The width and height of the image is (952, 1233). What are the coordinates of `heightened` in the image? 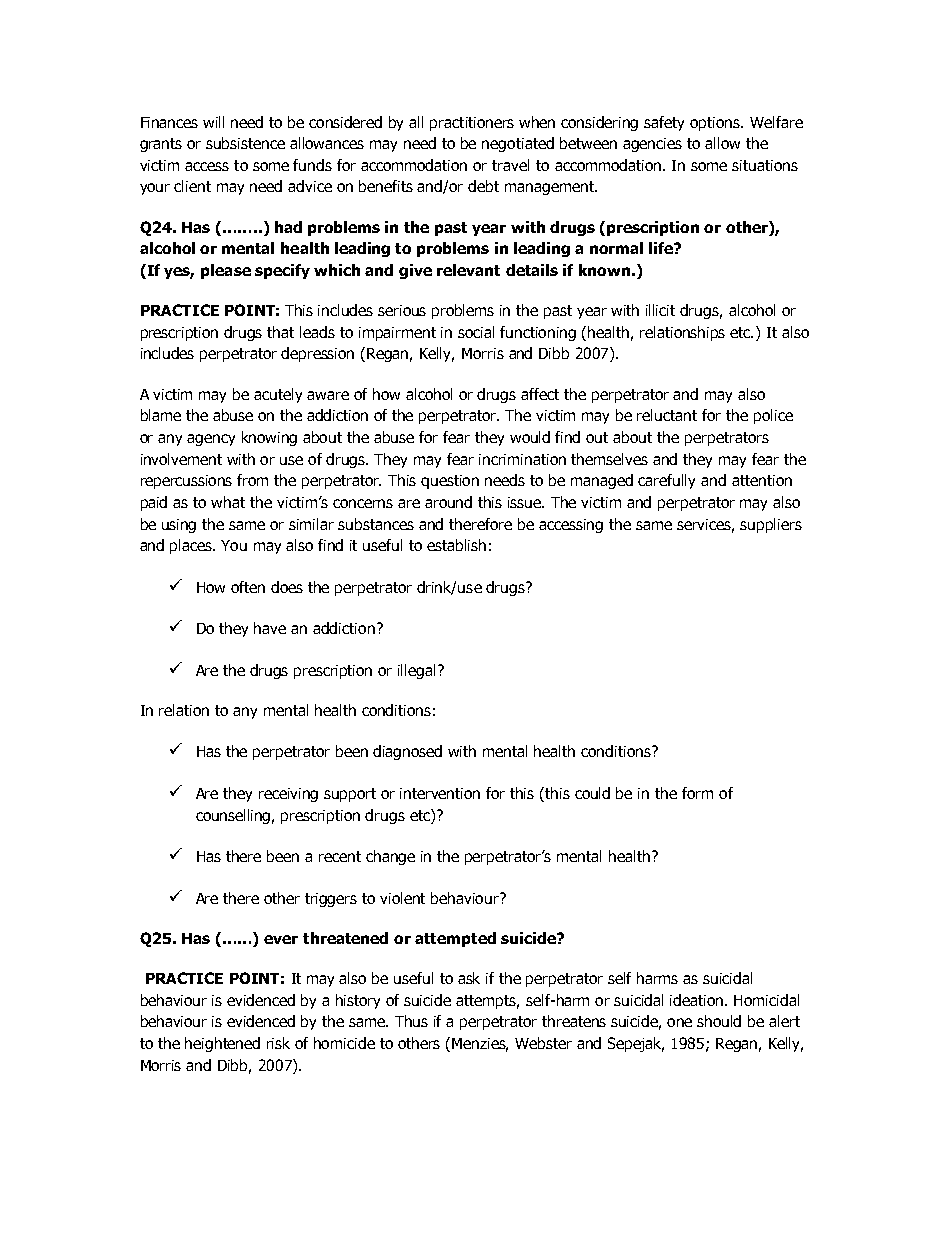 It's located at (222, 1044).
